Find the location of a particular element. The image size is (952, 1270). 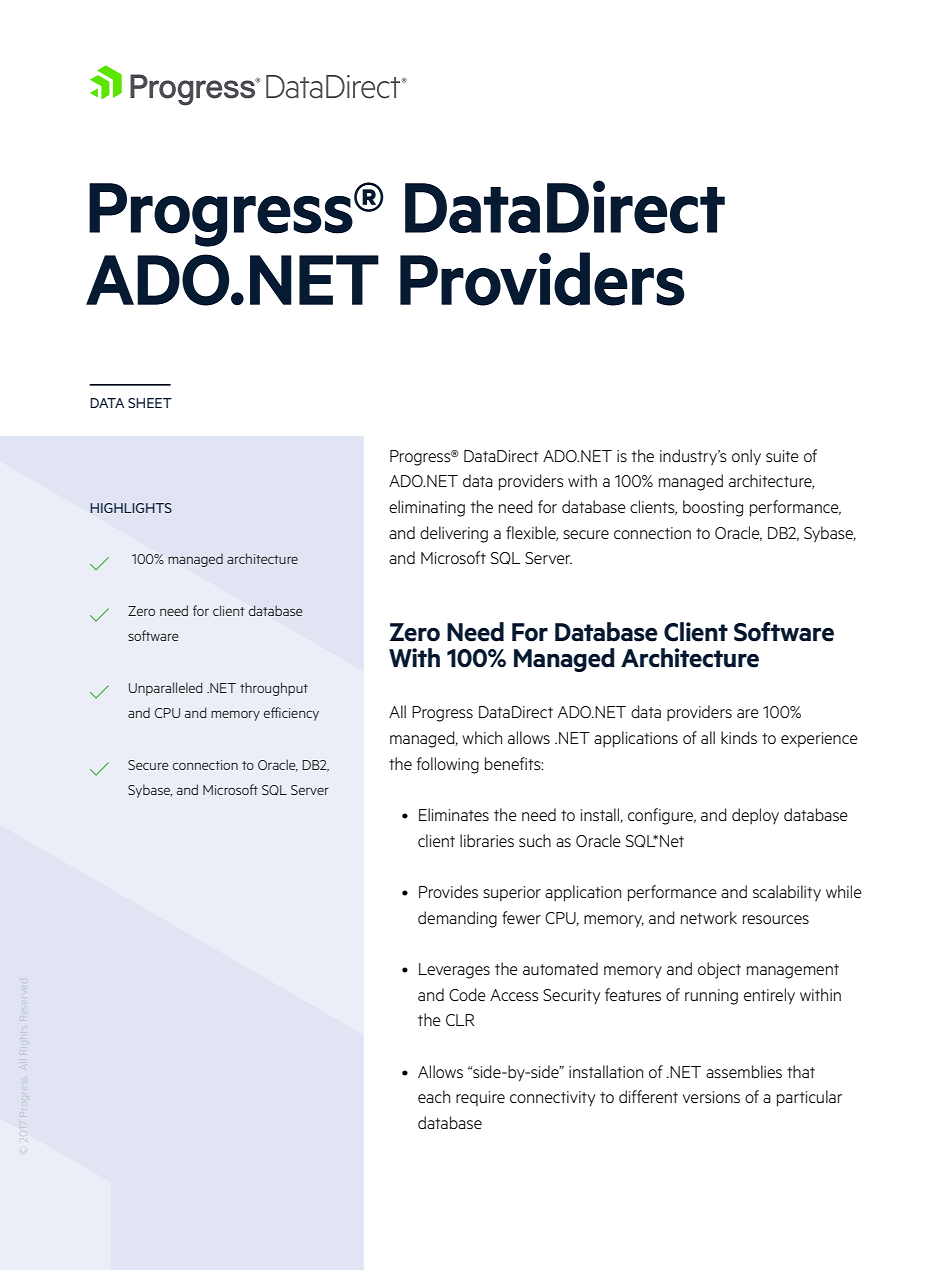

eliminating is located at coordinates (427, 508).
